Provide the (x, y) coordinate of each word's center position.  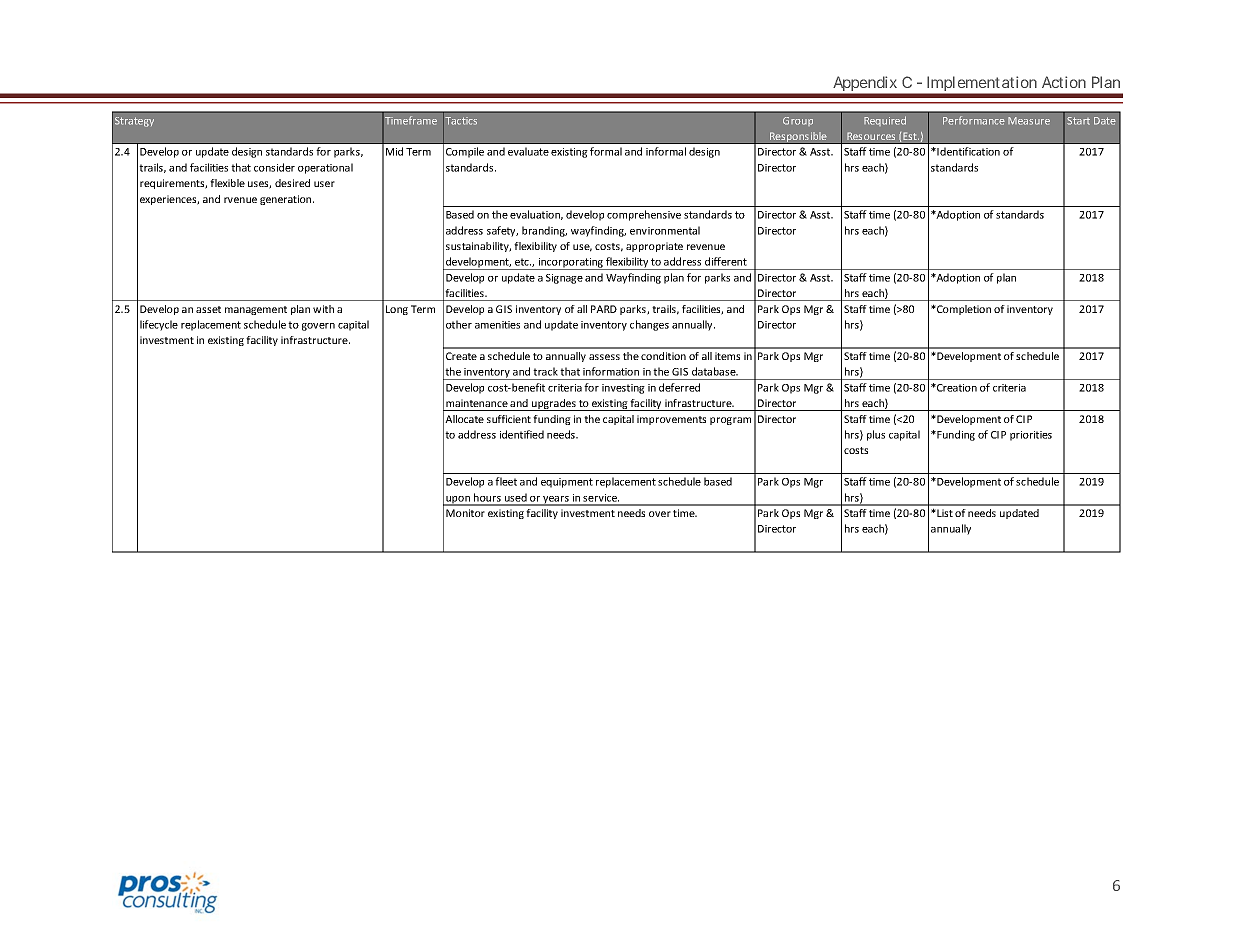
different (726, 261)
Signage (564, 279)
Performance (974, 120)
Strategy (134, 122)
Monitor (465, 513)
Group (798, 121)
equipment (567, 483)
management (256, 310)
